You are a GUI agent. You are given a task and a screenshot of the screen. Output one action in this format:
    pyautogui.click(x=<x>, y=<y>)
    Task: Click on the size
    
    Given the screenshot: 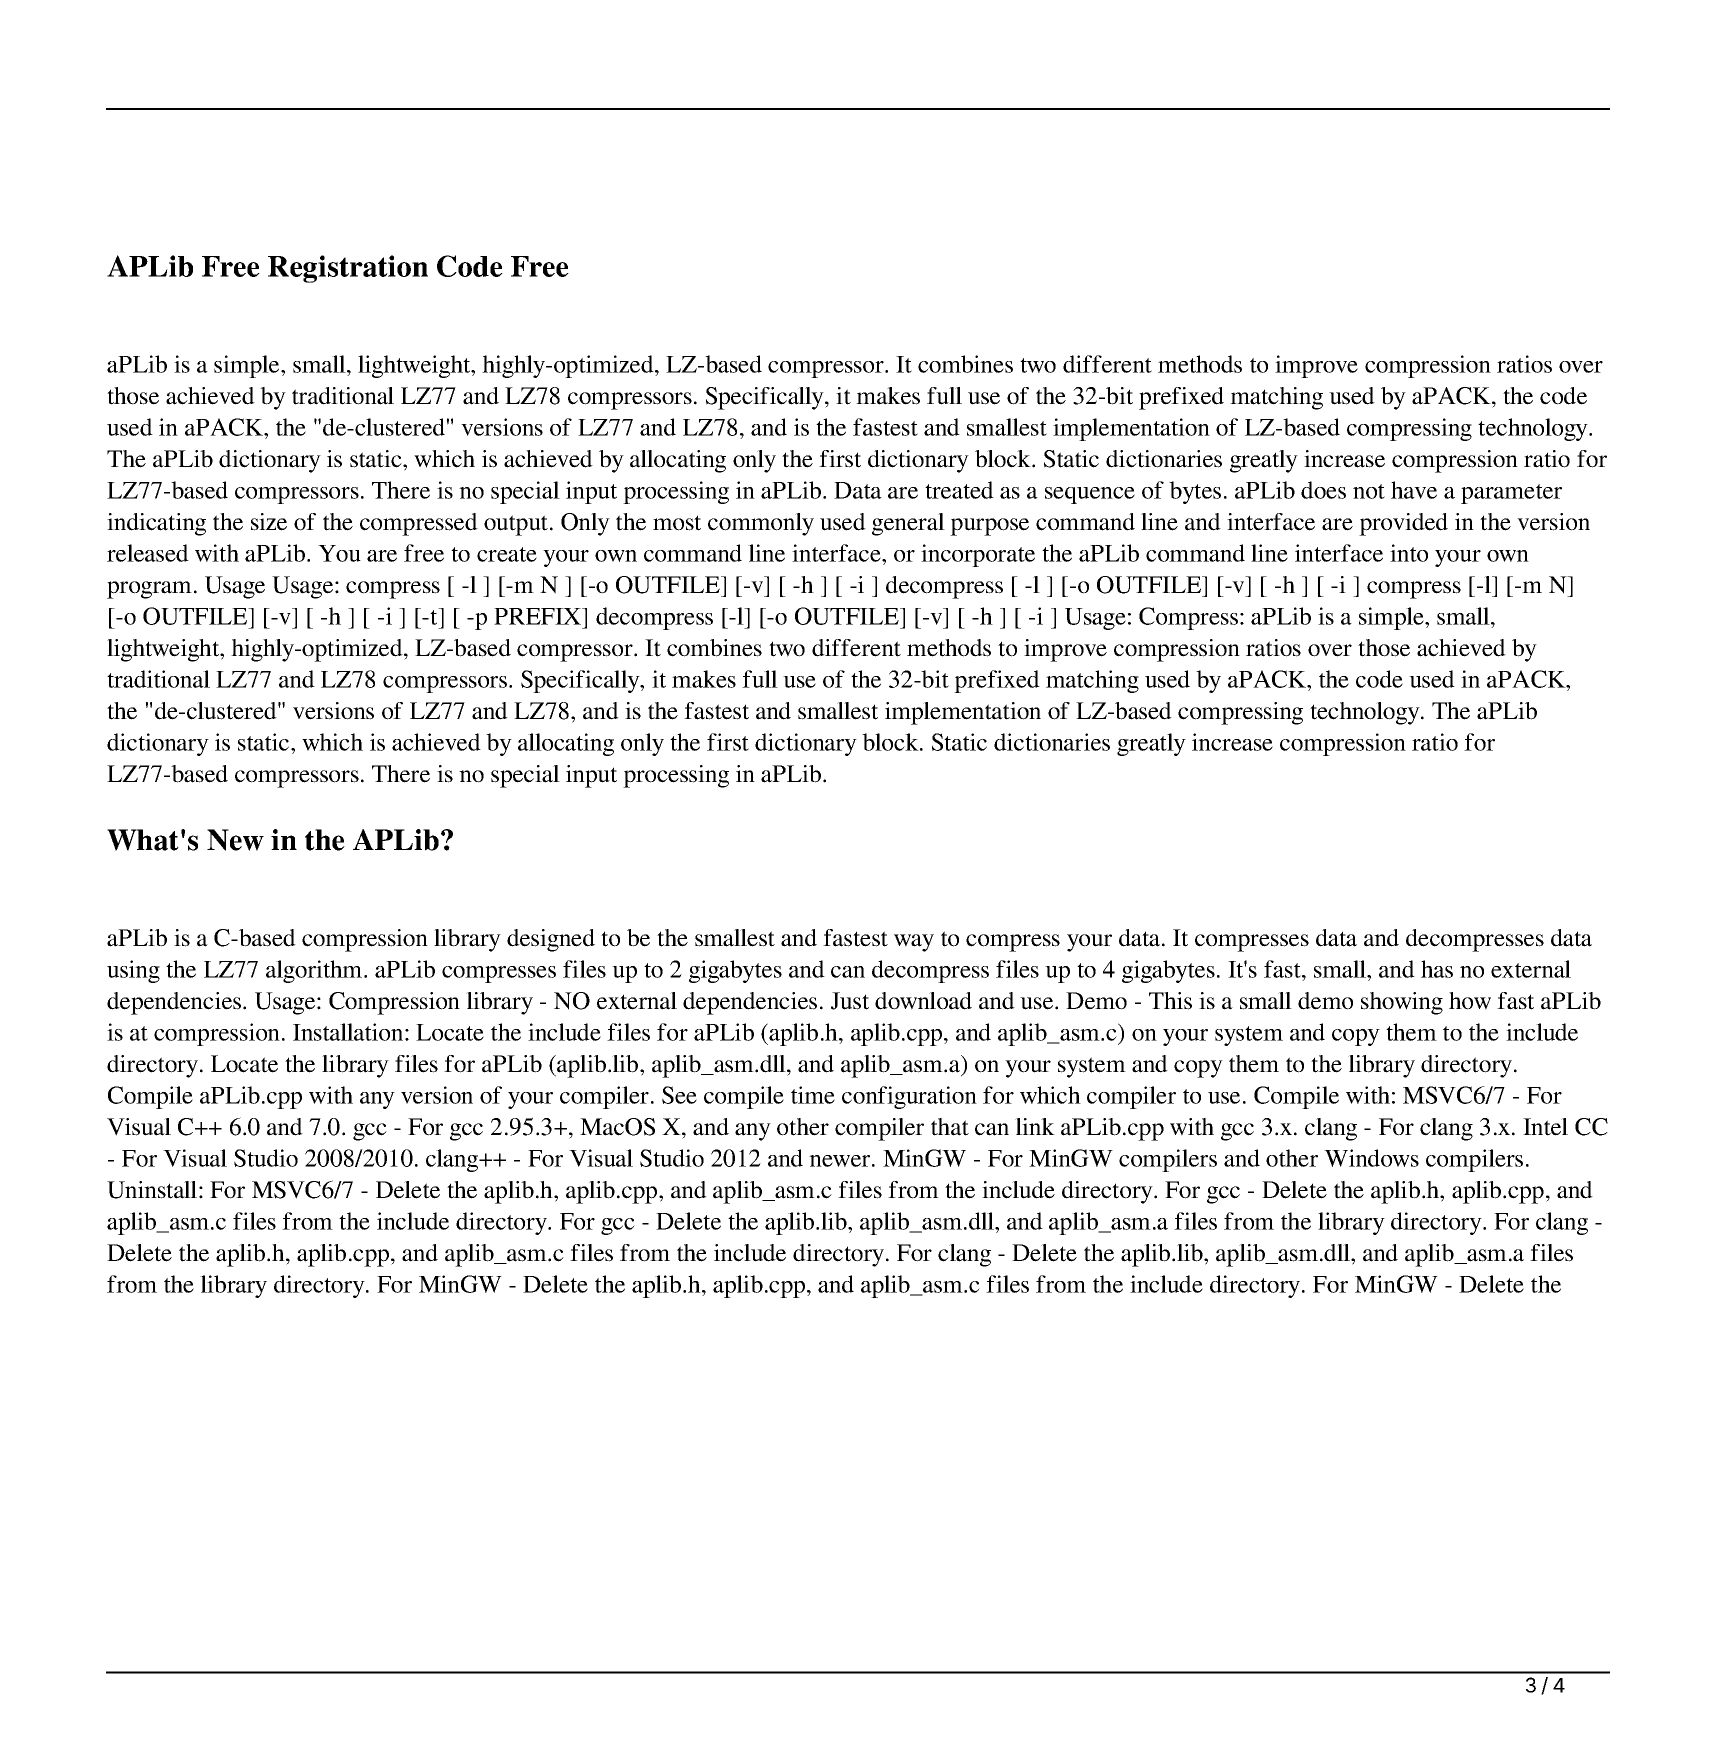 What is the action you would take?
    pyautogui.click(x=269, y=522)
